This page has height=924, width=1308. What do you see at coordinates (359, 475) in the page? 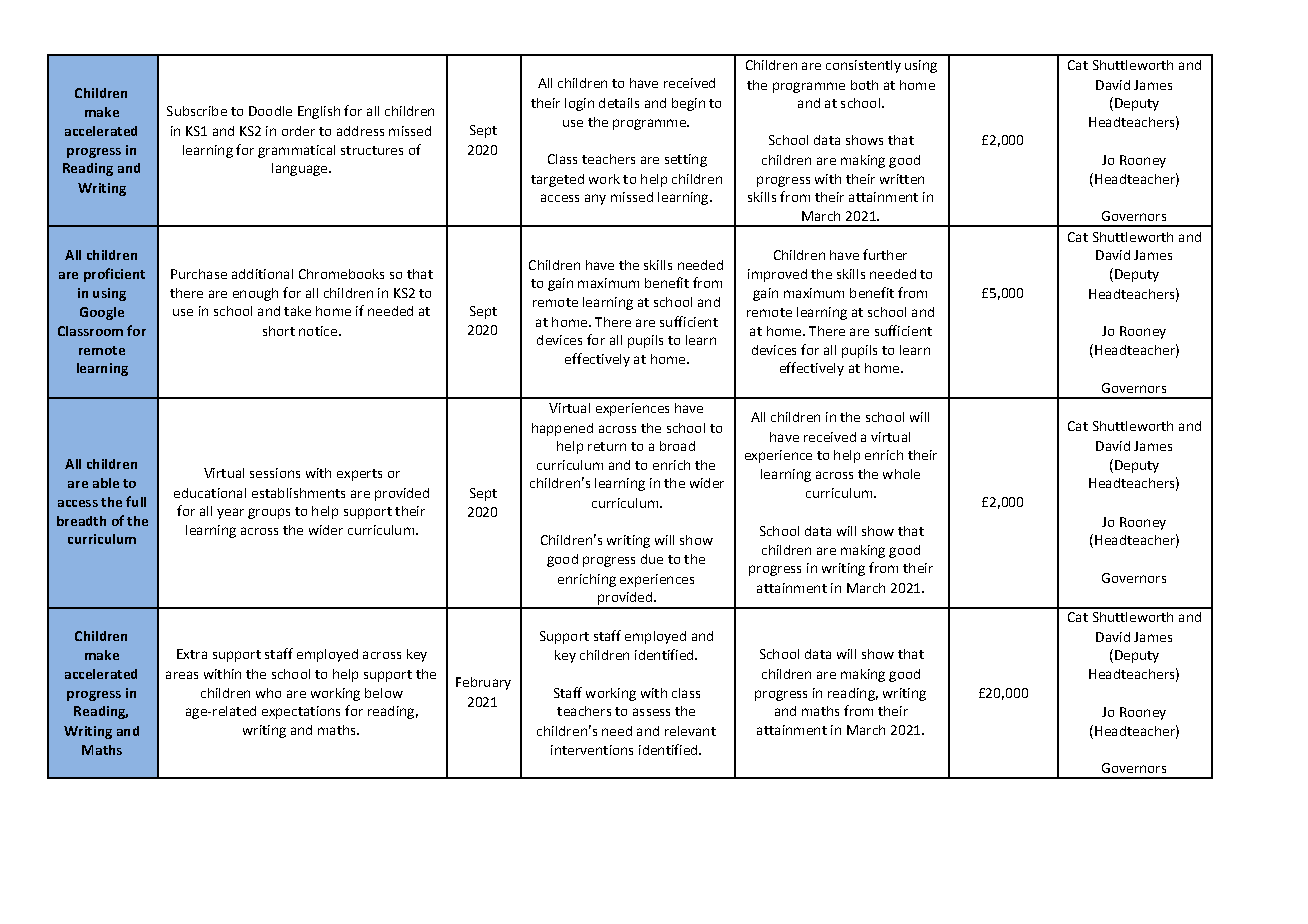
I see `experts` at bounding box center [359, 475].
